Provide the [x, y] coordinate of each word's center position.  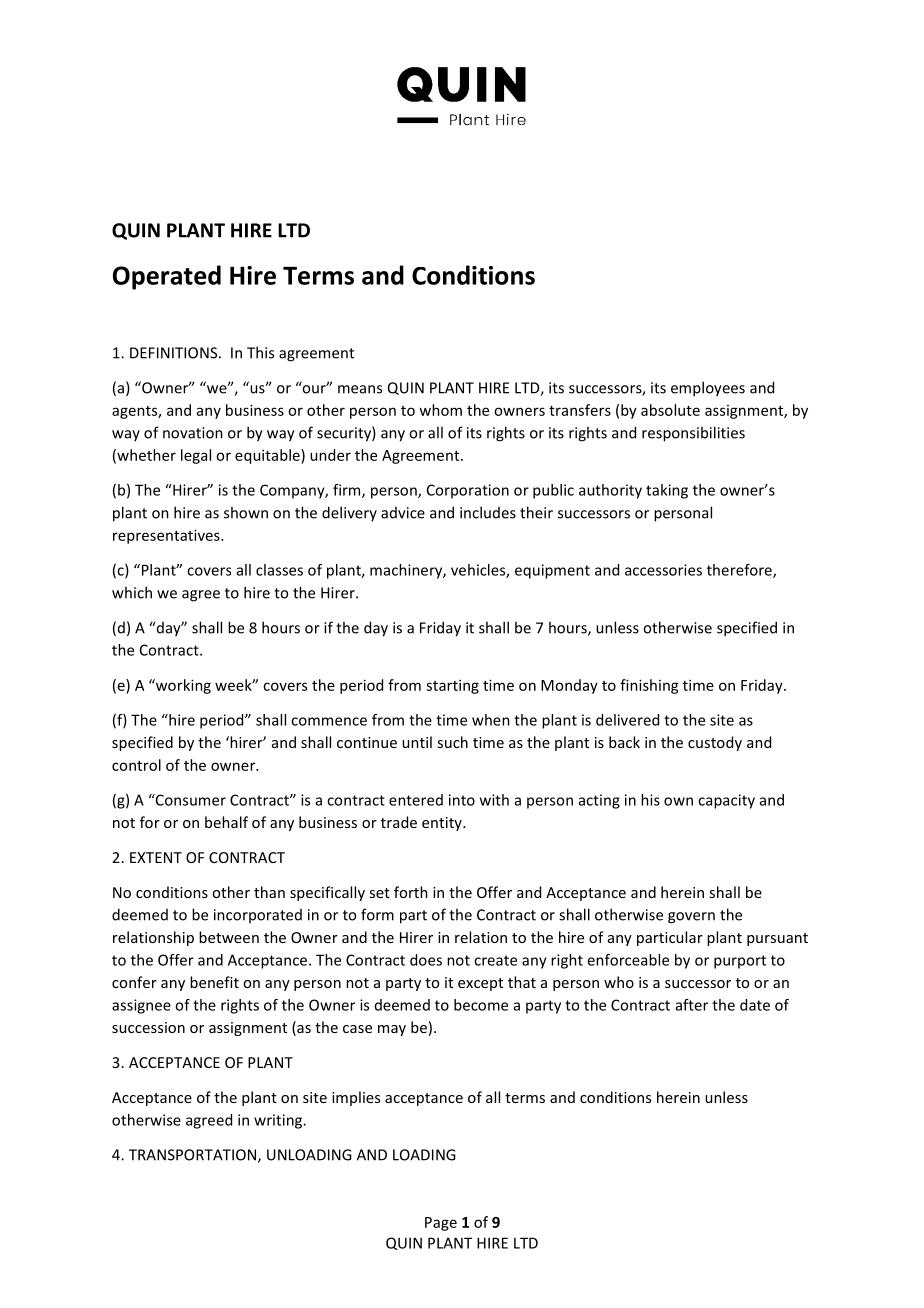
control [136, 765]
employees [708, 389]
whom [440, 410]
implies [356, 1098]
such [452, 742]
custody [715, 743]
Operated [167, 277]
